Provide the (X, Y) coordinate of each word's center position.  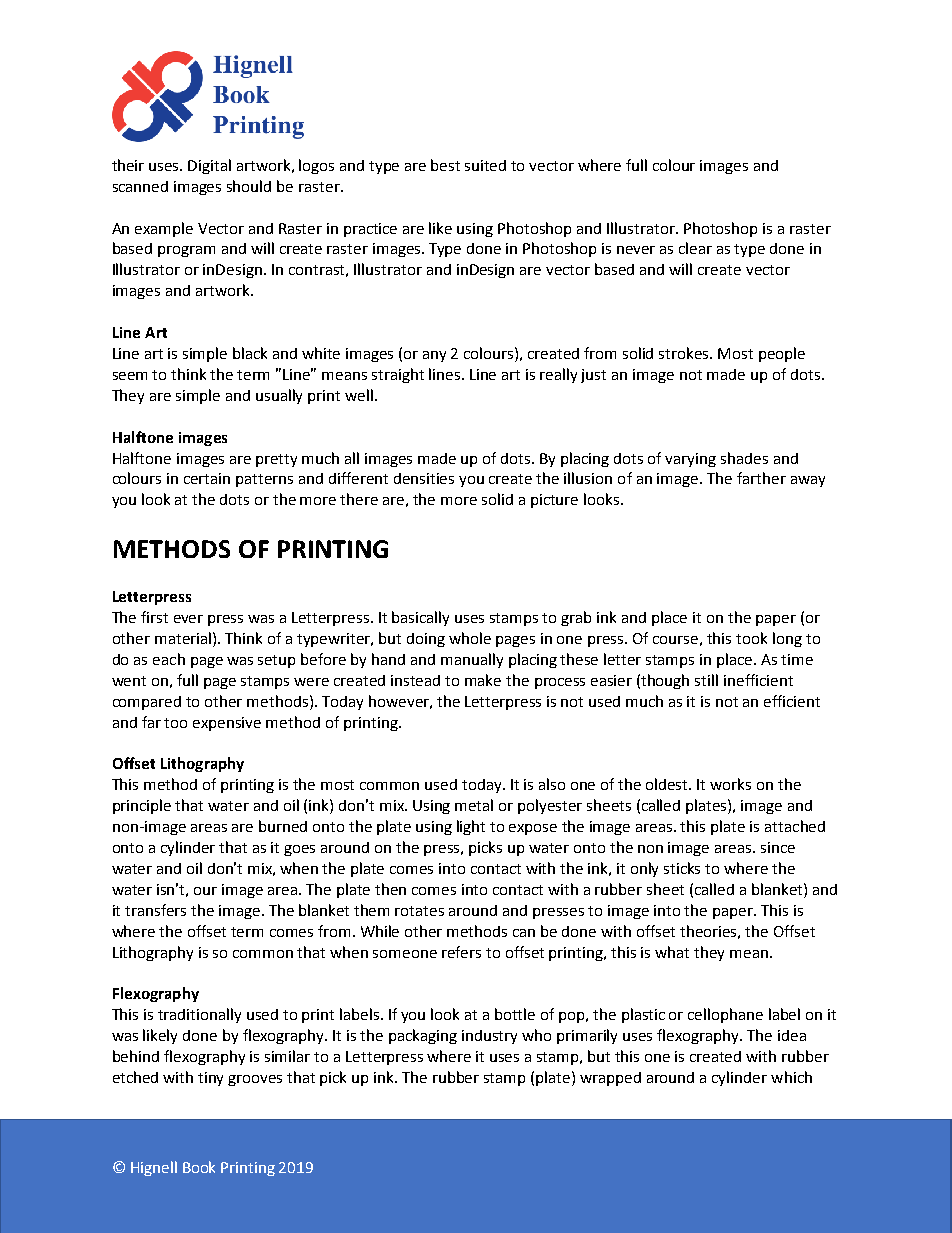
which (791, 1077)
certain (207, 478)
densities (424, 478)
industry (489, 1037)
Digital (209, 166)
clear (695, 248)
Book (199, 1167)
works (730, 784)
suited (485, 165)
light (471, 827)
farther (761, 478)
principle (142, 806)
